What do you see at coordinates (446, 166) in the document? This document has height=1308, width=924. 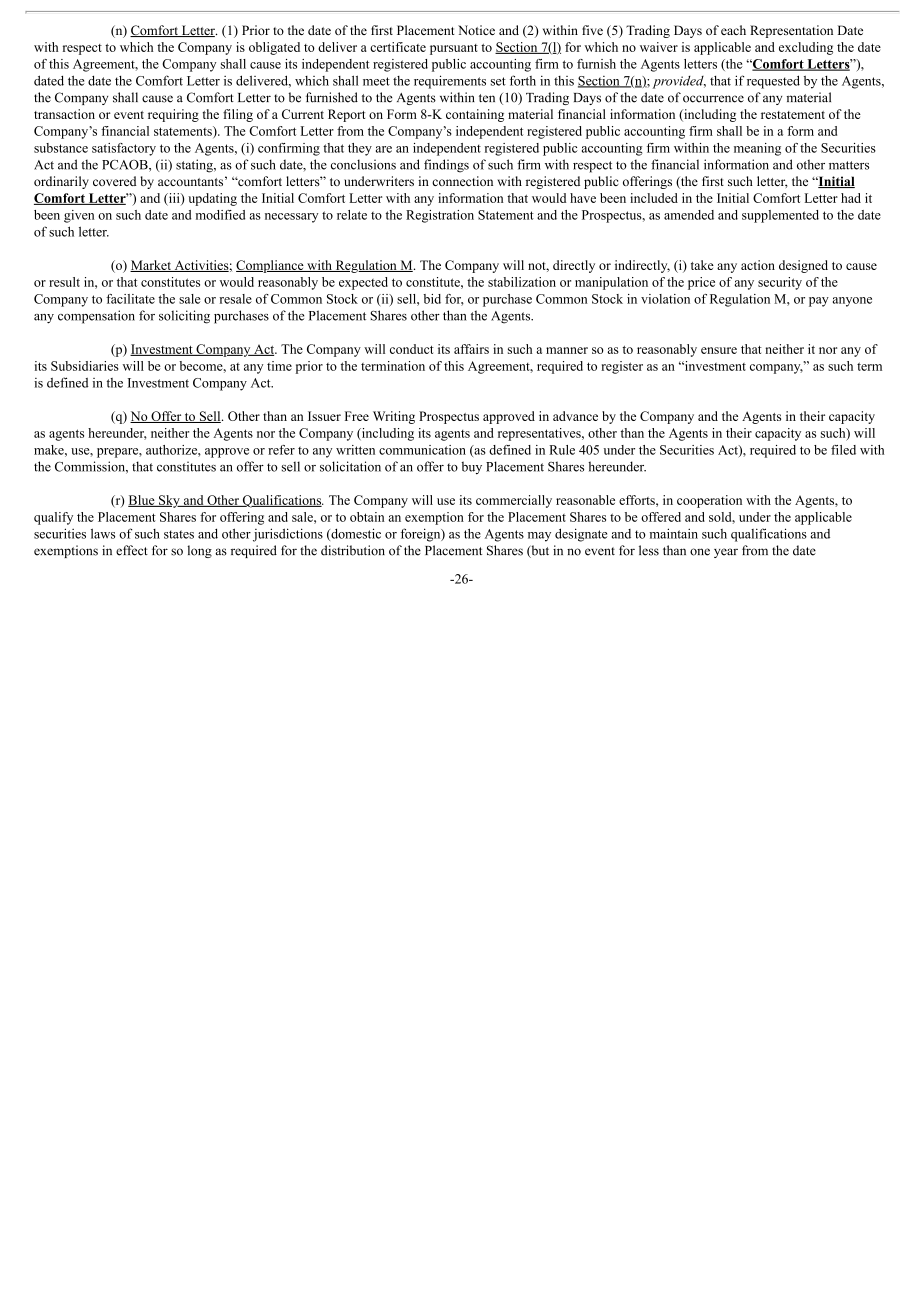 I see `findings` at bounding box center [446, 166].
